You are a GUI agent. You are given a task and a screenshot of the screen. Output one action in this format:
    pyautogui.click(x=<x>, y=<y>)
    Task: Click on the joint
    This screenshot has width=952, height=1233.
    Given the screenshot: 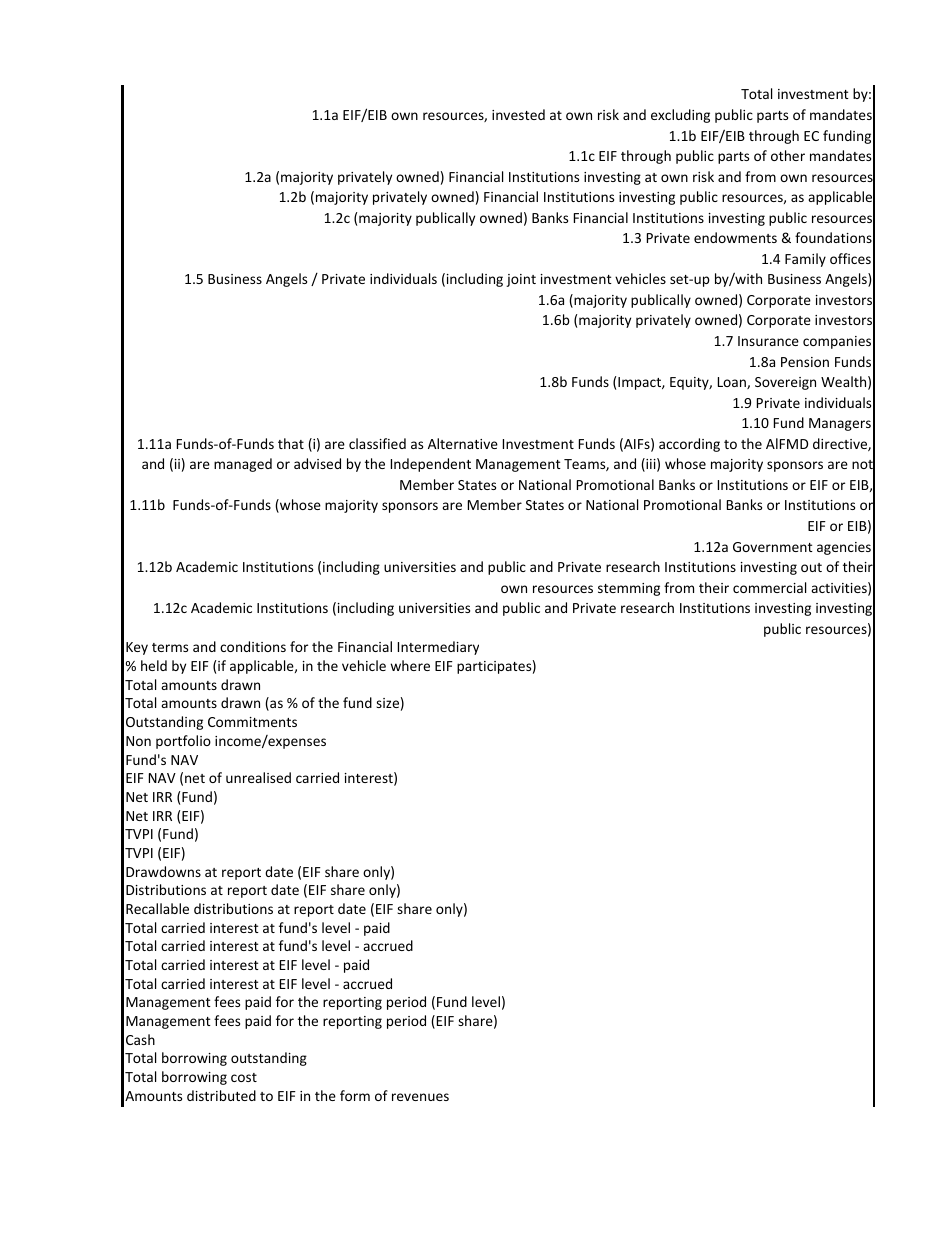 What is the action you would take?
    pyautogui.click(x=521, y=280)
